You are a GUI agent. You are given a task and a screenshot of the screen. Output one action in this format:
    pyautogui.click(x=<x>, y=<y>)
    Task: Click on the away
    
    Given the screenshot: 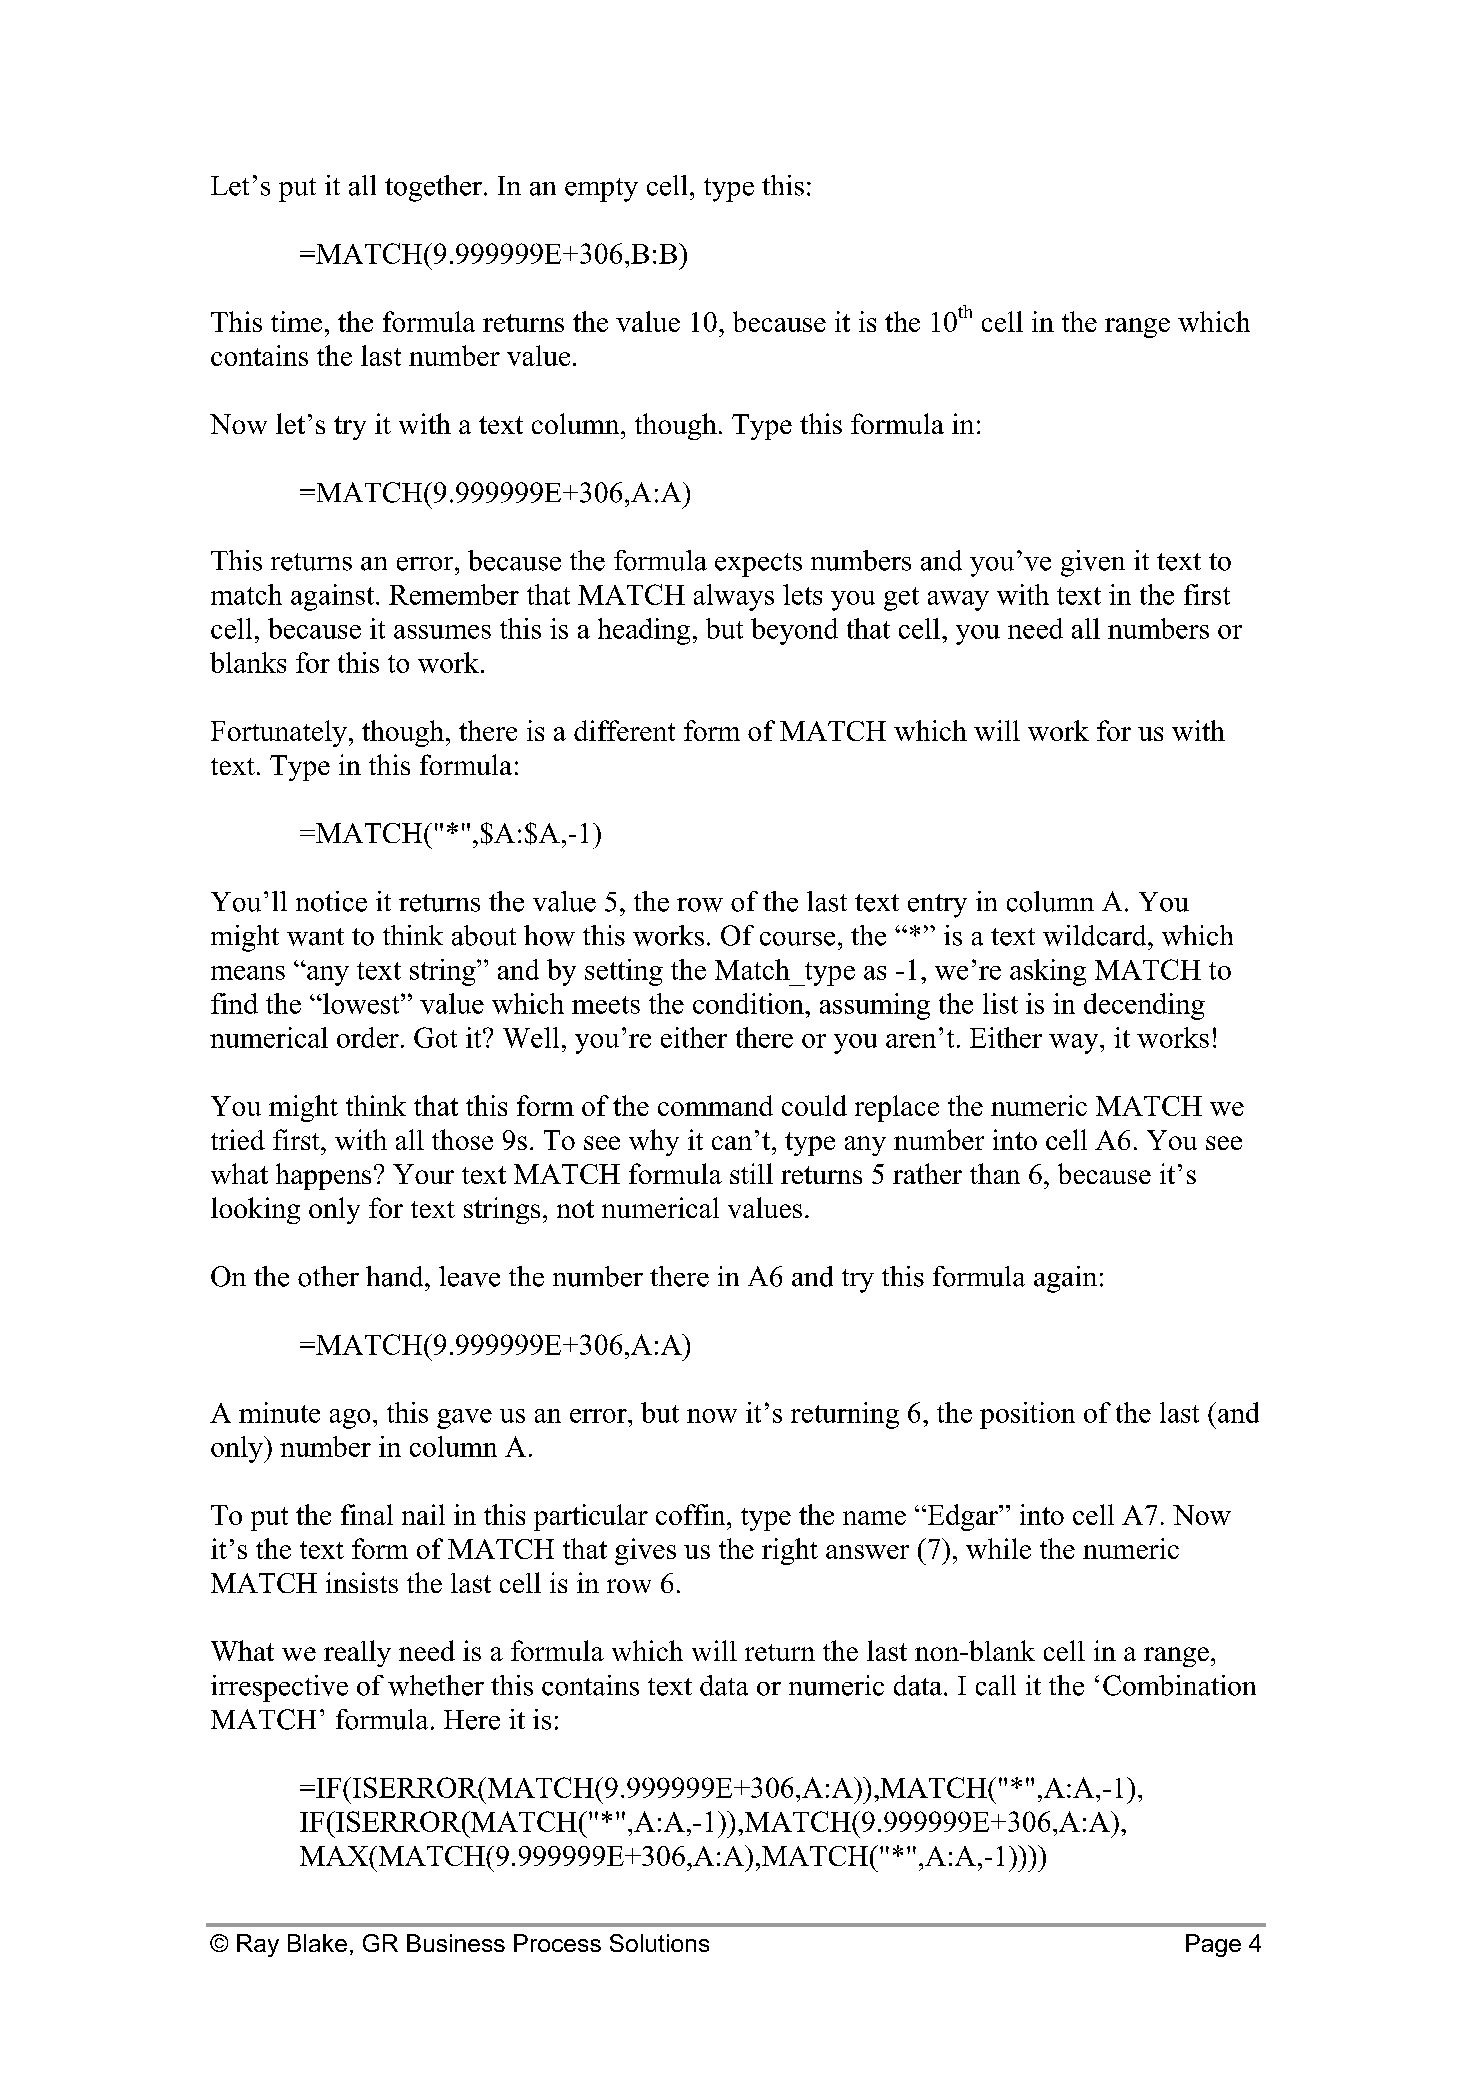 What is the action you would take?
    pyautogui.click(x=958, y=601)
